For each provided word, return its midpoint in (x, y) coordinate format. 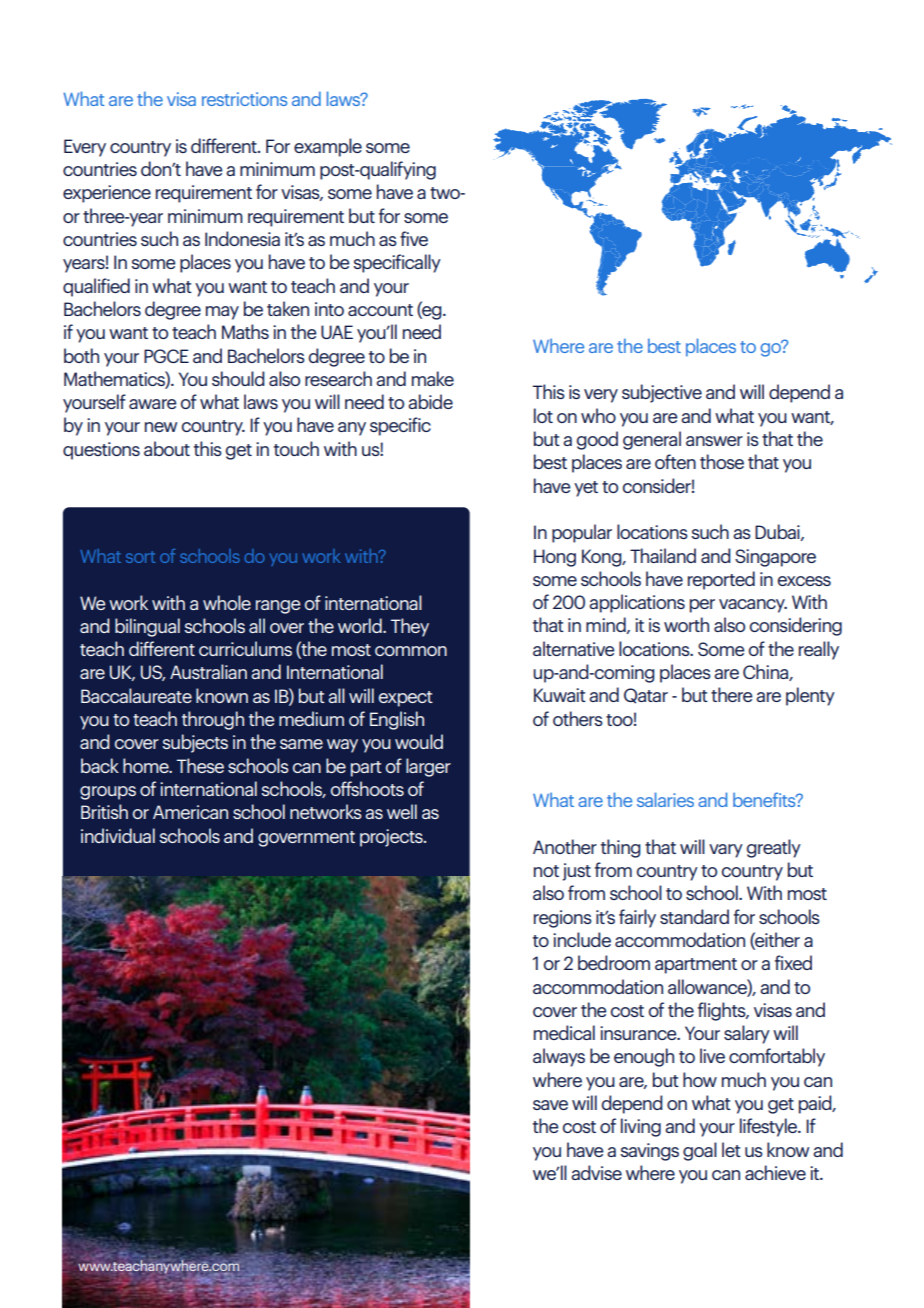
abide (430, 401)
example (328, 147)
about (167, 448)
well (402, 811)
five (414, 238)
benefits (765, 799)
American (190, 812)
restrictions (244, 99)
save (550, 1105)
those (722, 461)
